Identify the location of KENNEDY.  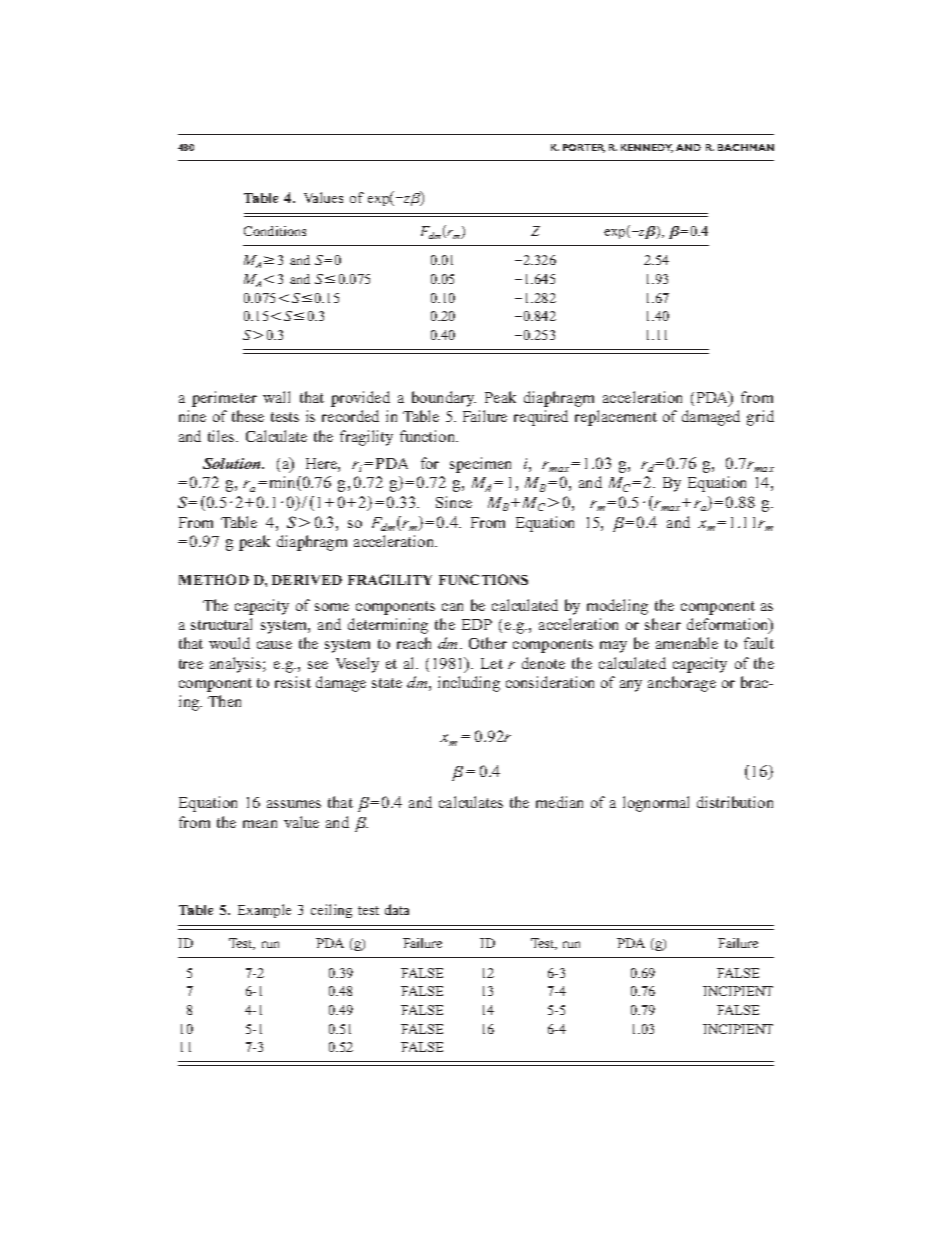
(647, 148).
